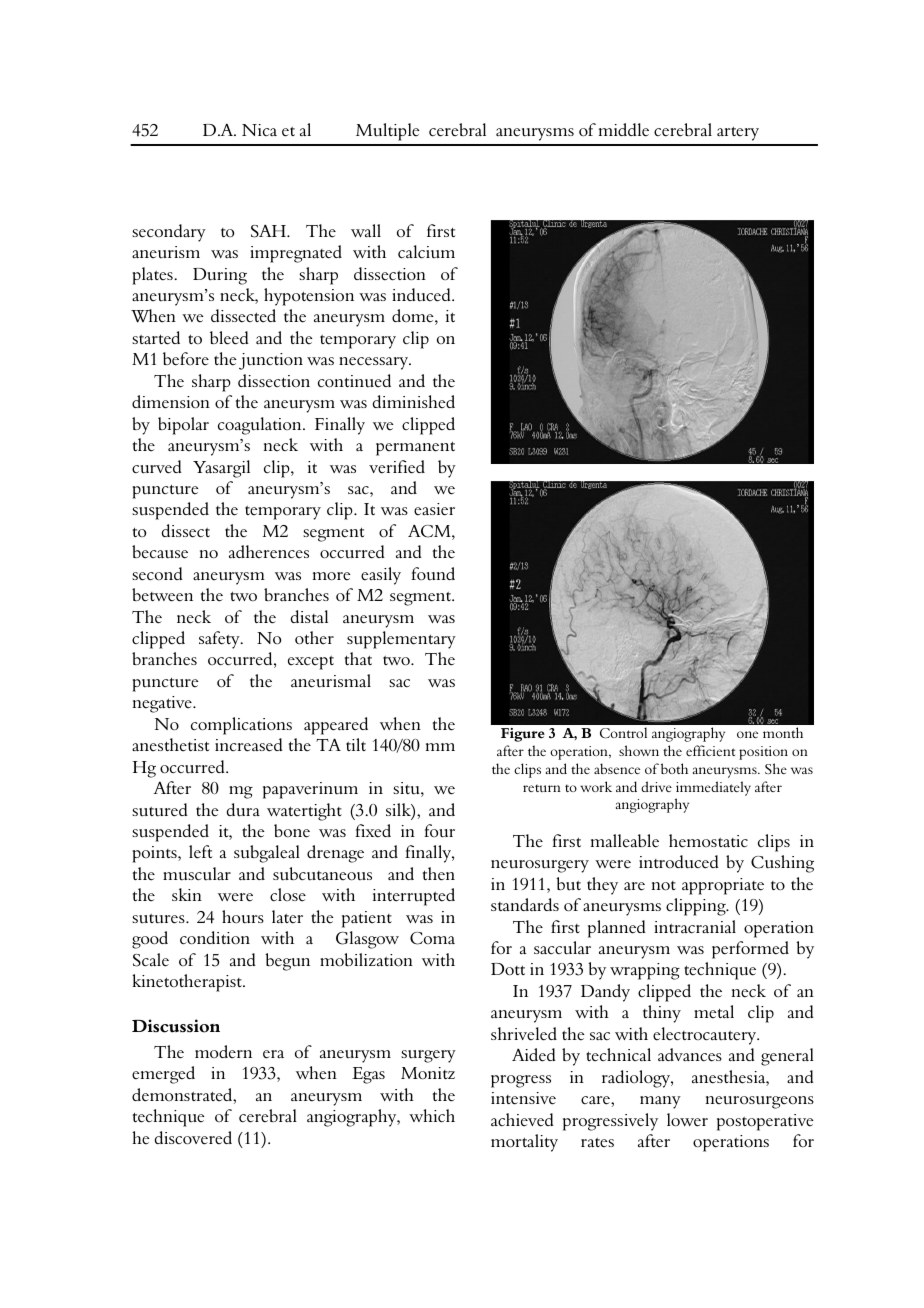 The width and height of the screenshot is (924, 1308). Describe the element at coordinates (783, 732) in the screenshot. I see `month` at that location.
